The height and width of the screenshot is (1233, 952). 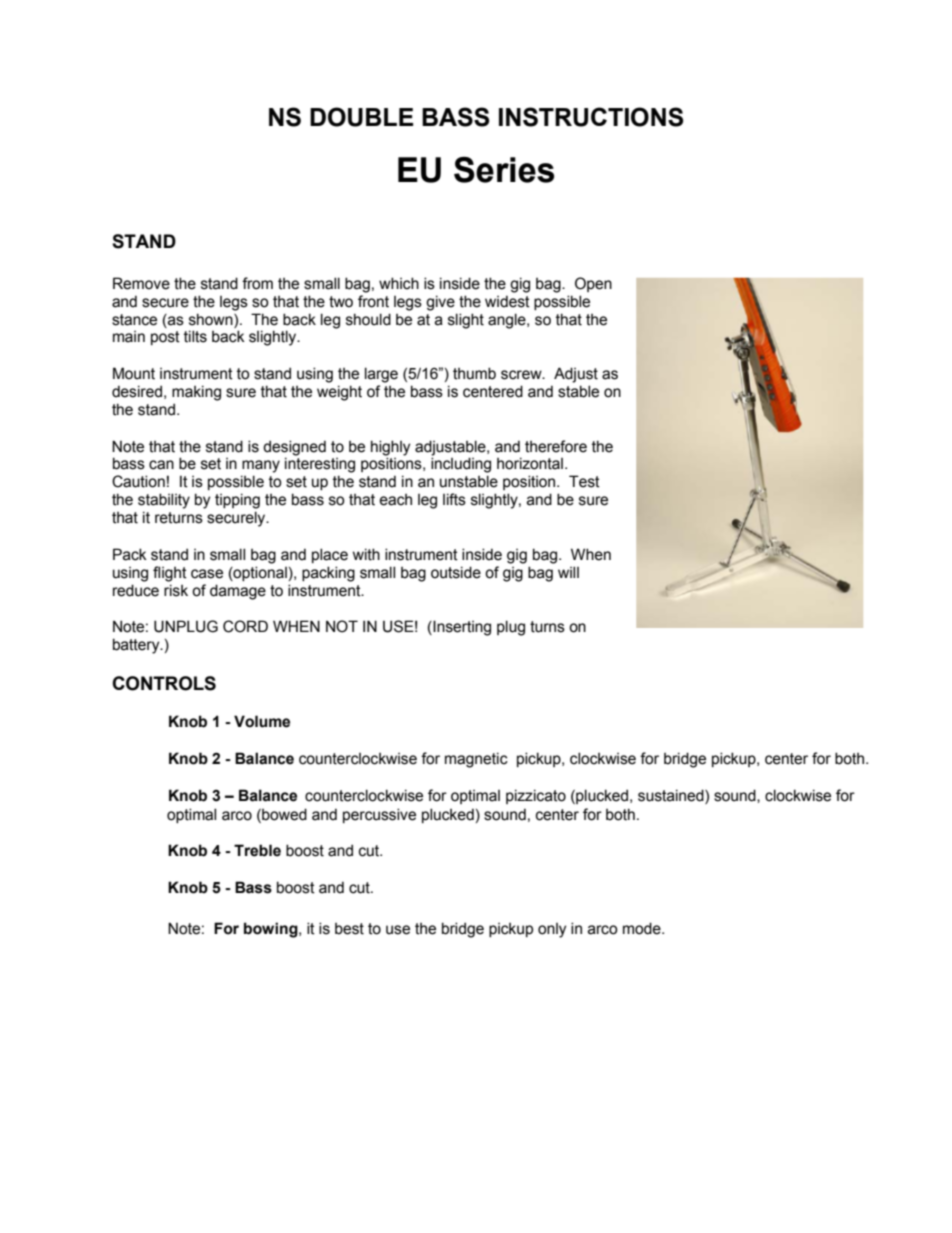 What do you see at coordinates (399, 283) in the screenshot?
I see `which` at bounding box center [399, 283].
